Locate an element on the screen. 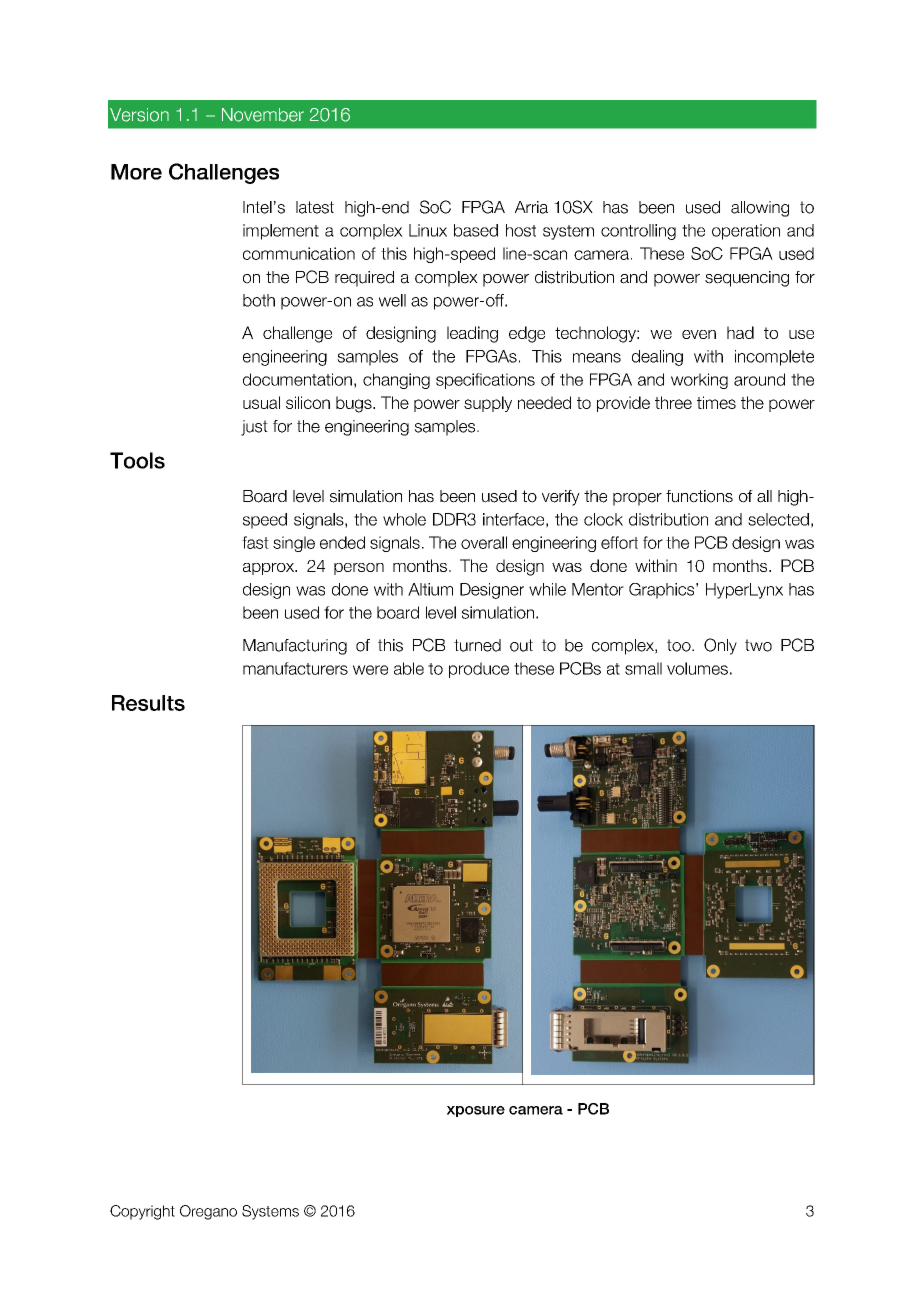 This screenshot has width=924, height=1308. produce is located at coordinates (479, 670).
